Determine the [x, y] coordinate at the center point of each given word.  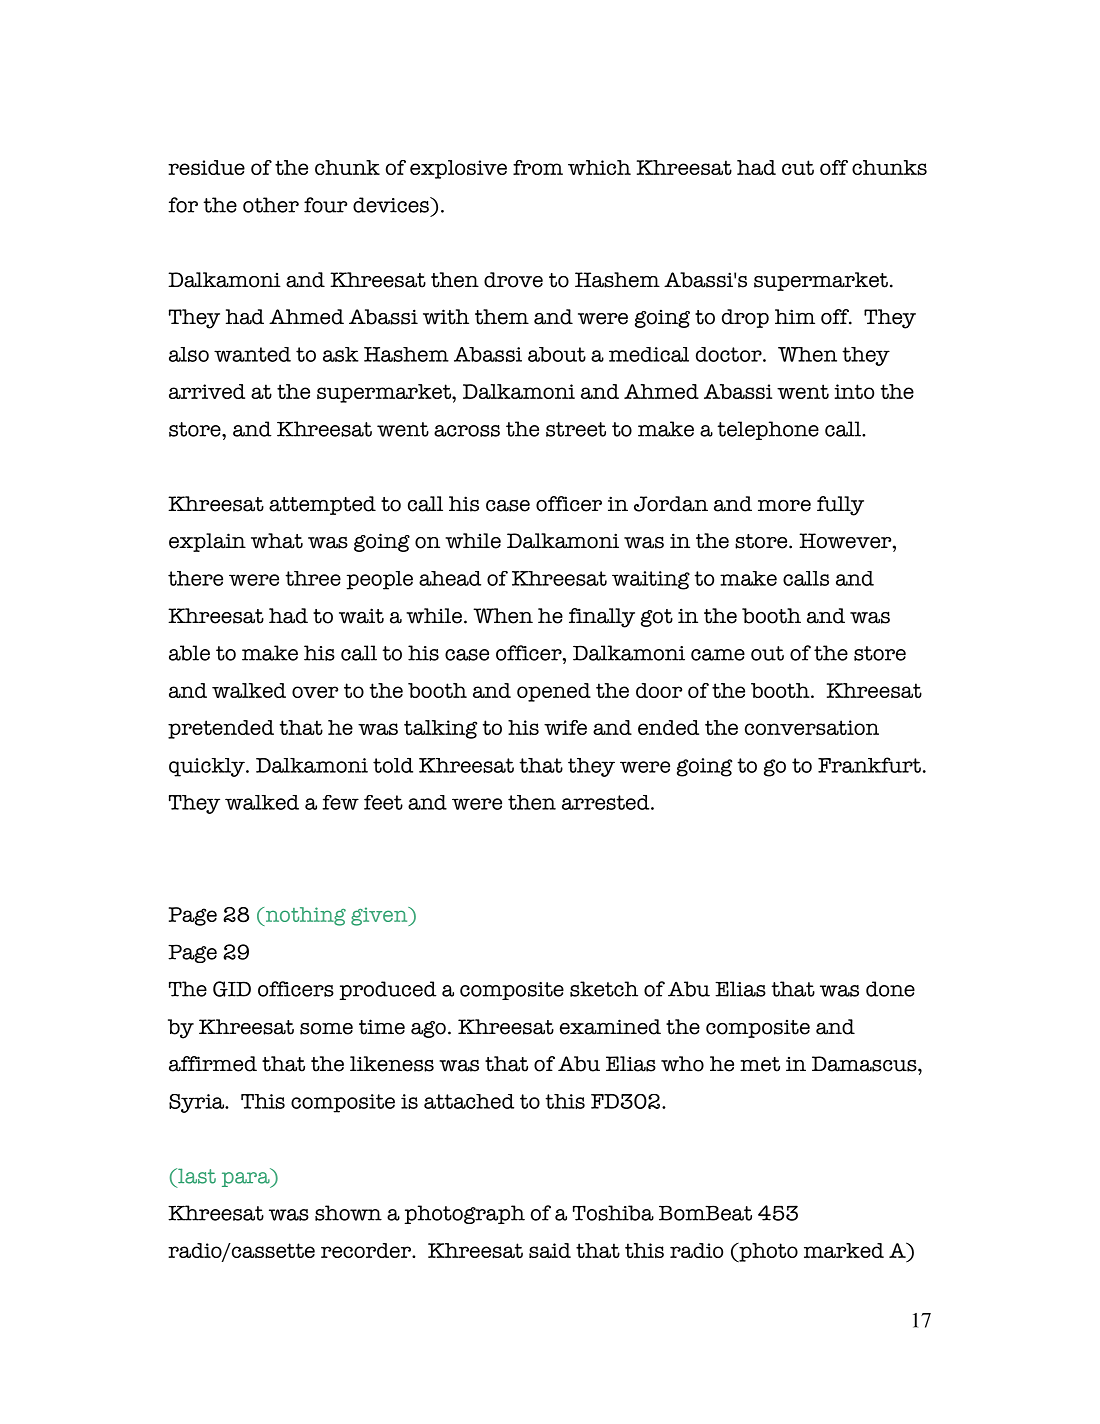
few [340, 802]
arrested [607, 802]
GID [232, 989]
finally [602, 618]
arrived [207, 391]
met [760, 1064]
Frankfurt [869, 765]
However [846, 541]
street [576, 429]
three [313, 578]
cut [798, 167]
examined [610, 1027]
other [271, 205]
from [538, 167]
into [854, 391]
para [247, 1180]
